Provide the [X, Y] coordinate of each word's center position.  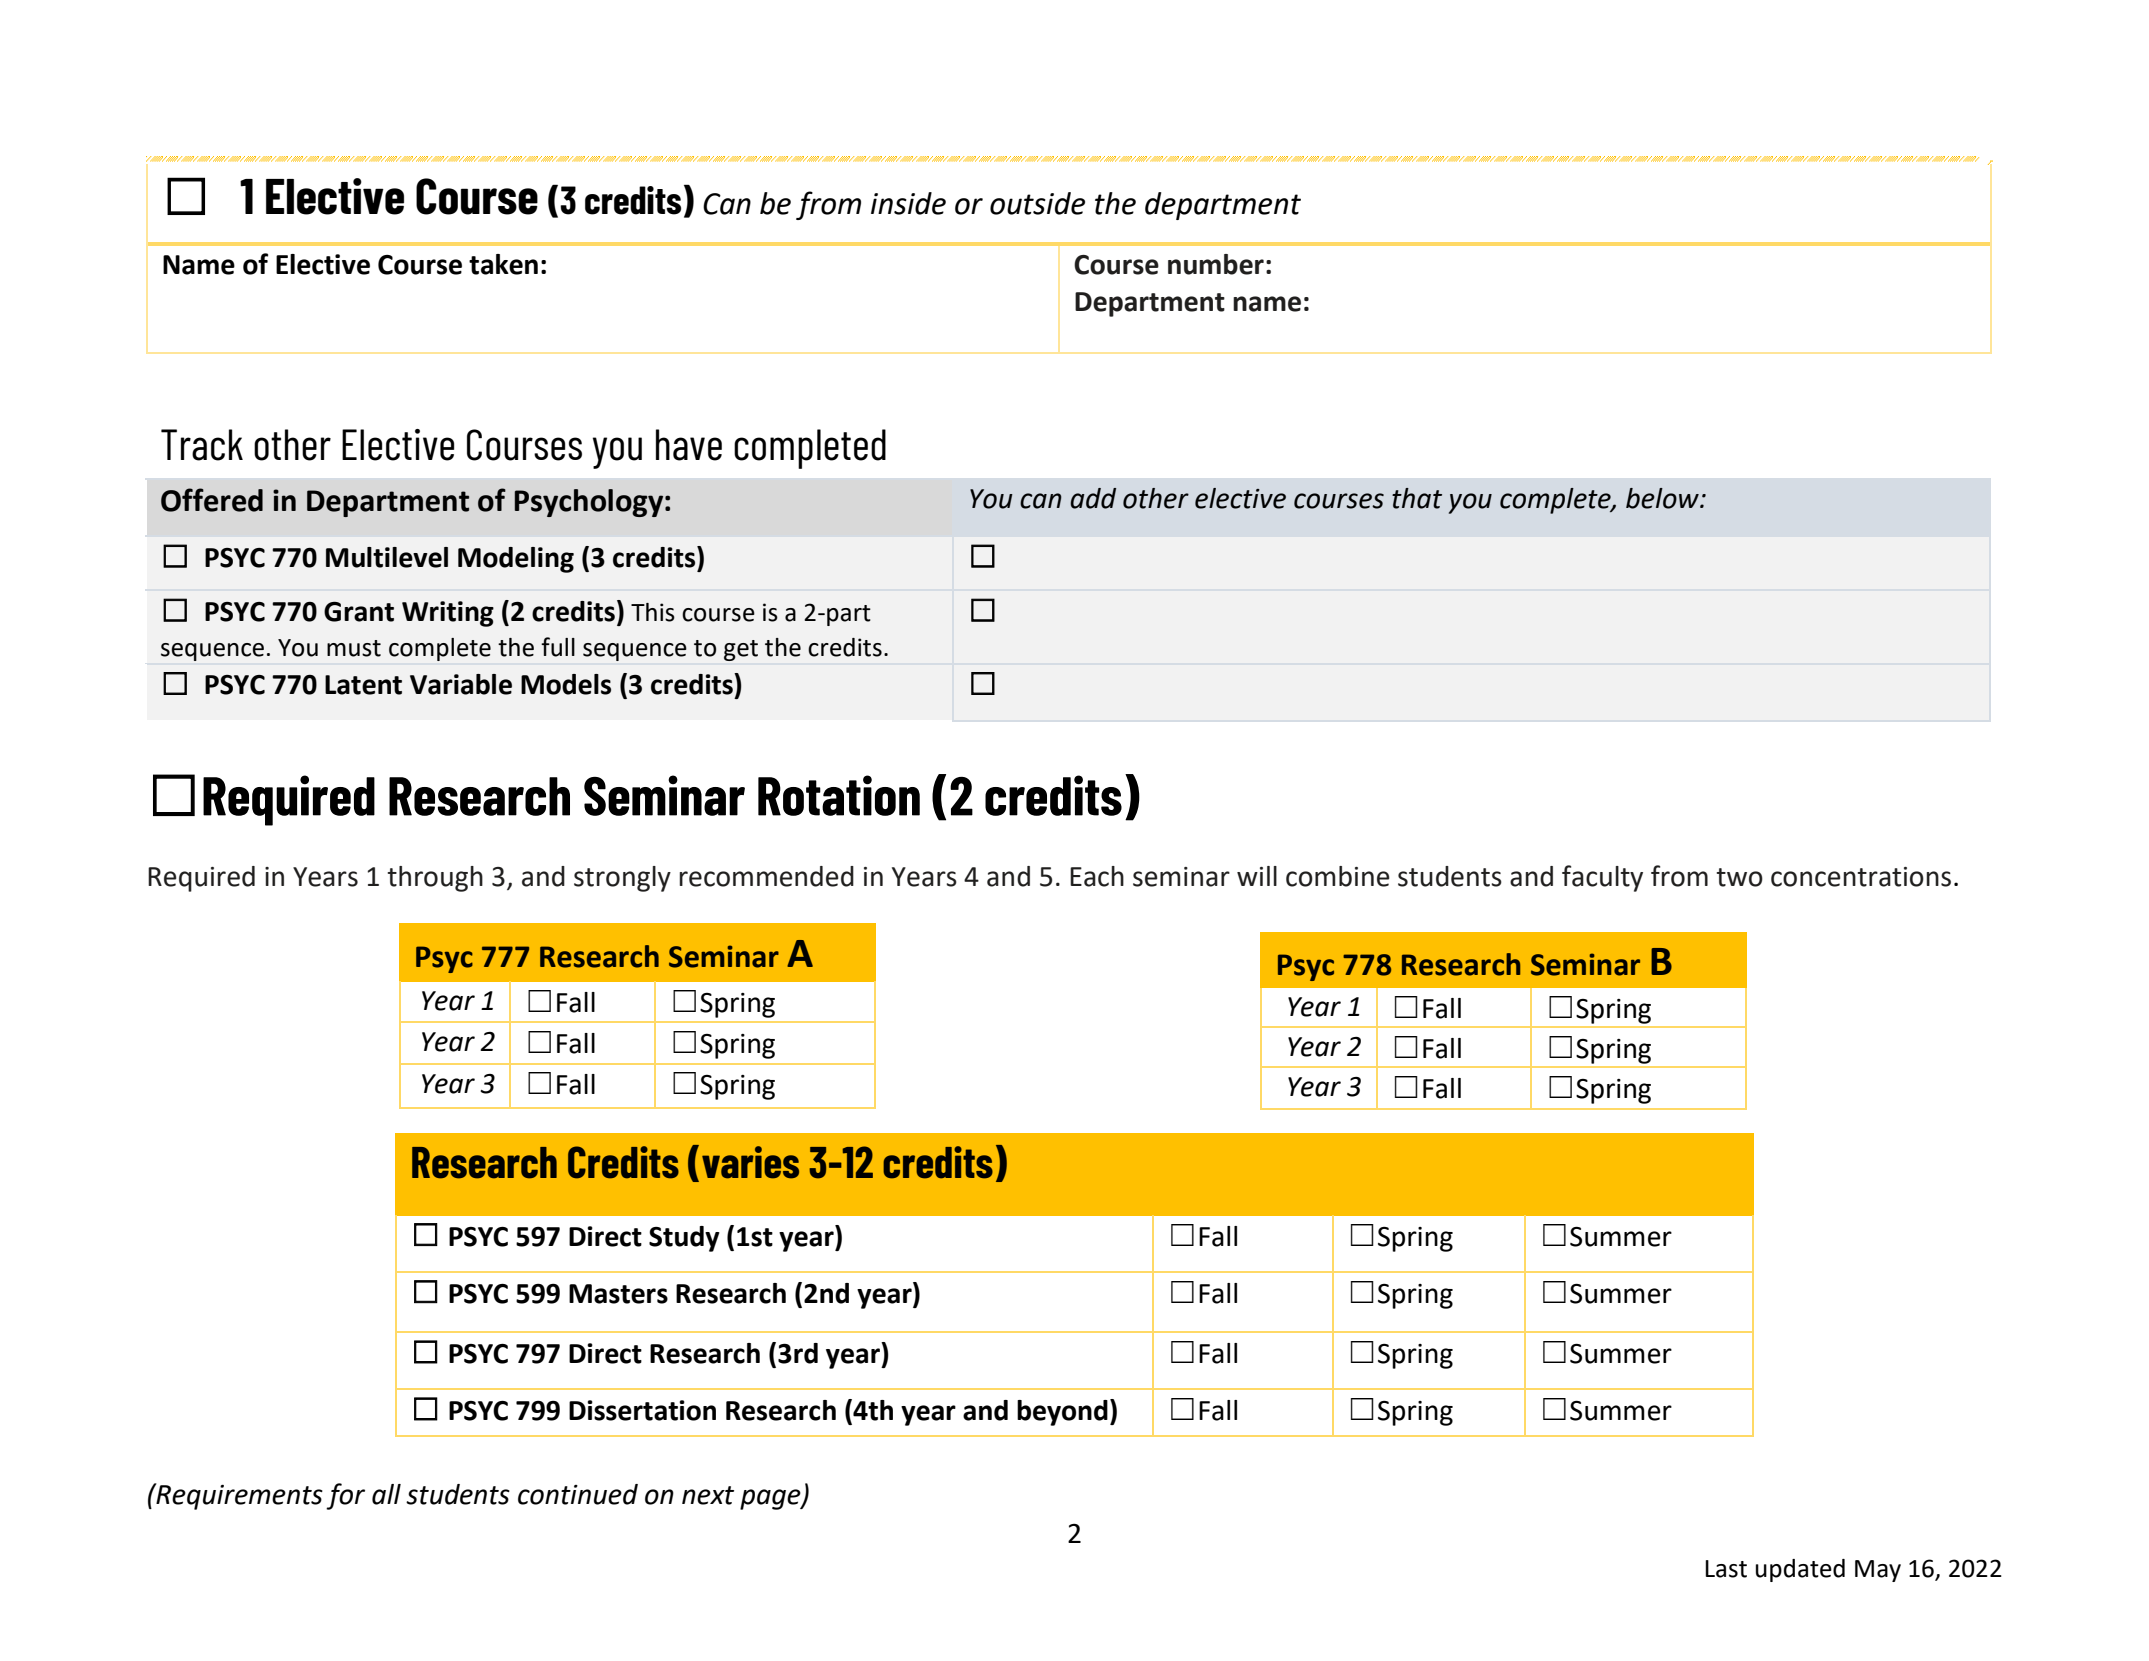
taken [503, 264]
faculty [1602, 878]
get [741, 650]
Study [684, 1239]
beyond [1062, 1413]
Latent [363, 685]
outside [1037, 203]
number [1216, 264]
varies [750, 1162]
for [345, 1496]
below [1663, 498]
